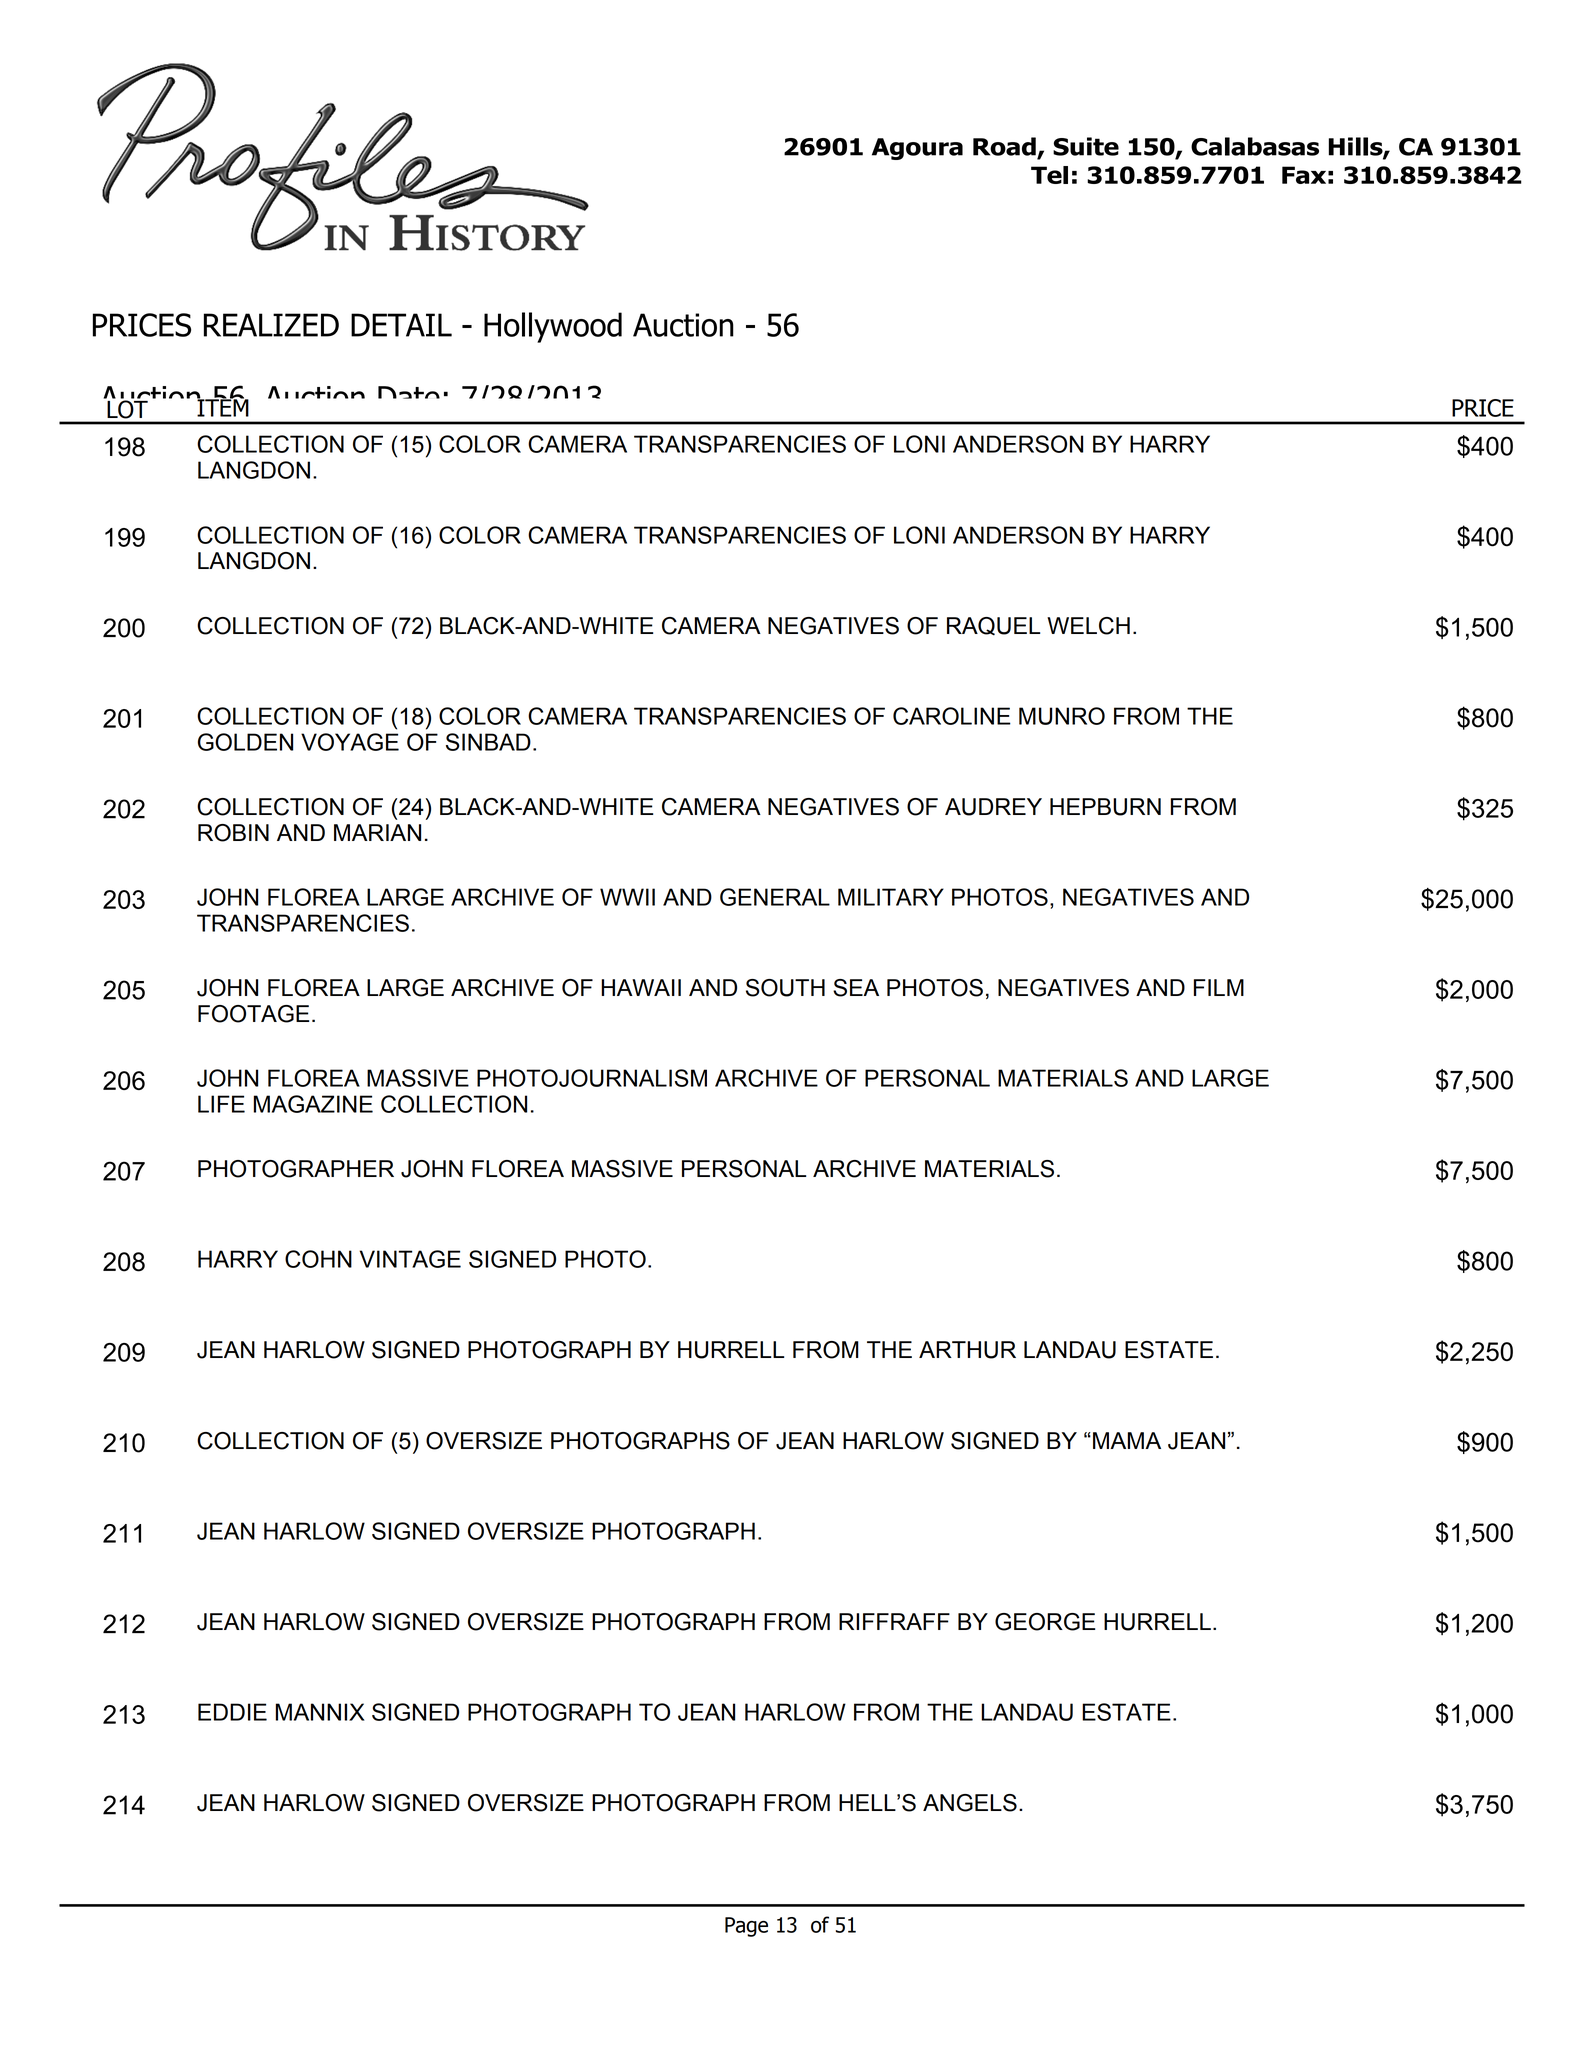 The image size is (1584, 2049). I want to click on Tel, so click(1049, 175).
